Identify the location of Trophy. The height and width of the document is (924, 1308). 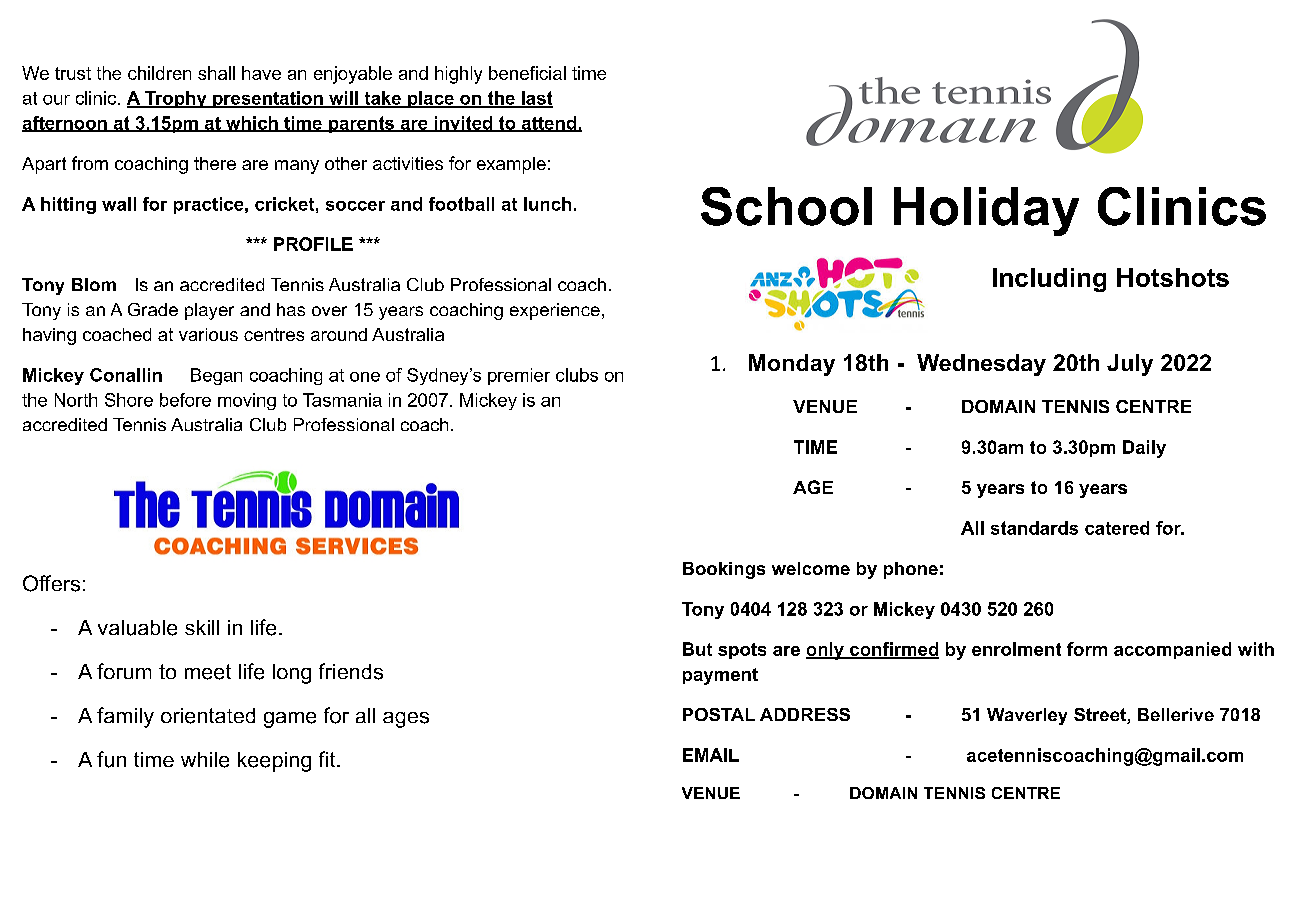
(176, 99).
